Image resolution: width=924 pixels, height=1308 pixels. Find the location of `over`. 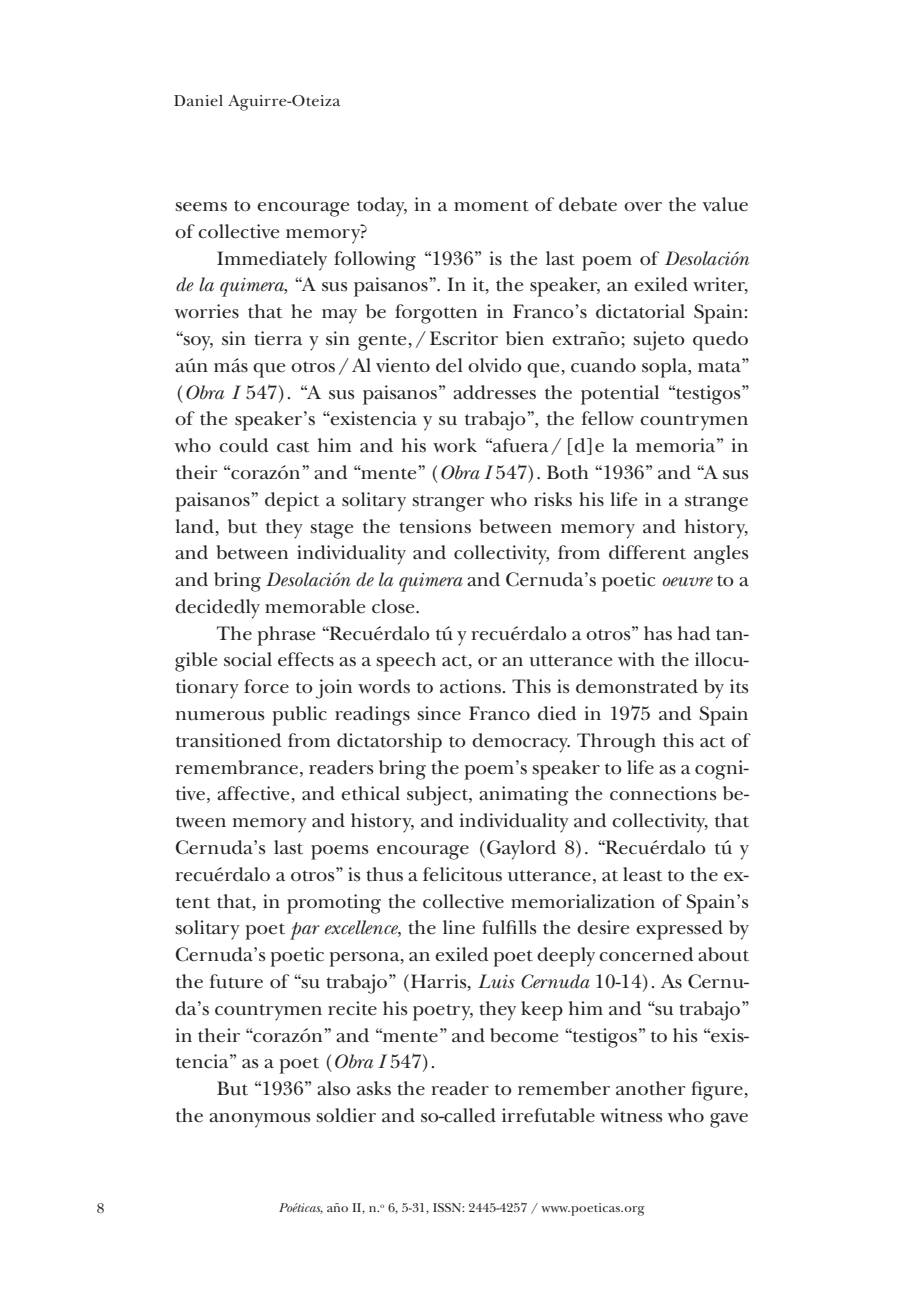

over is located at coordinates (643, 207).
